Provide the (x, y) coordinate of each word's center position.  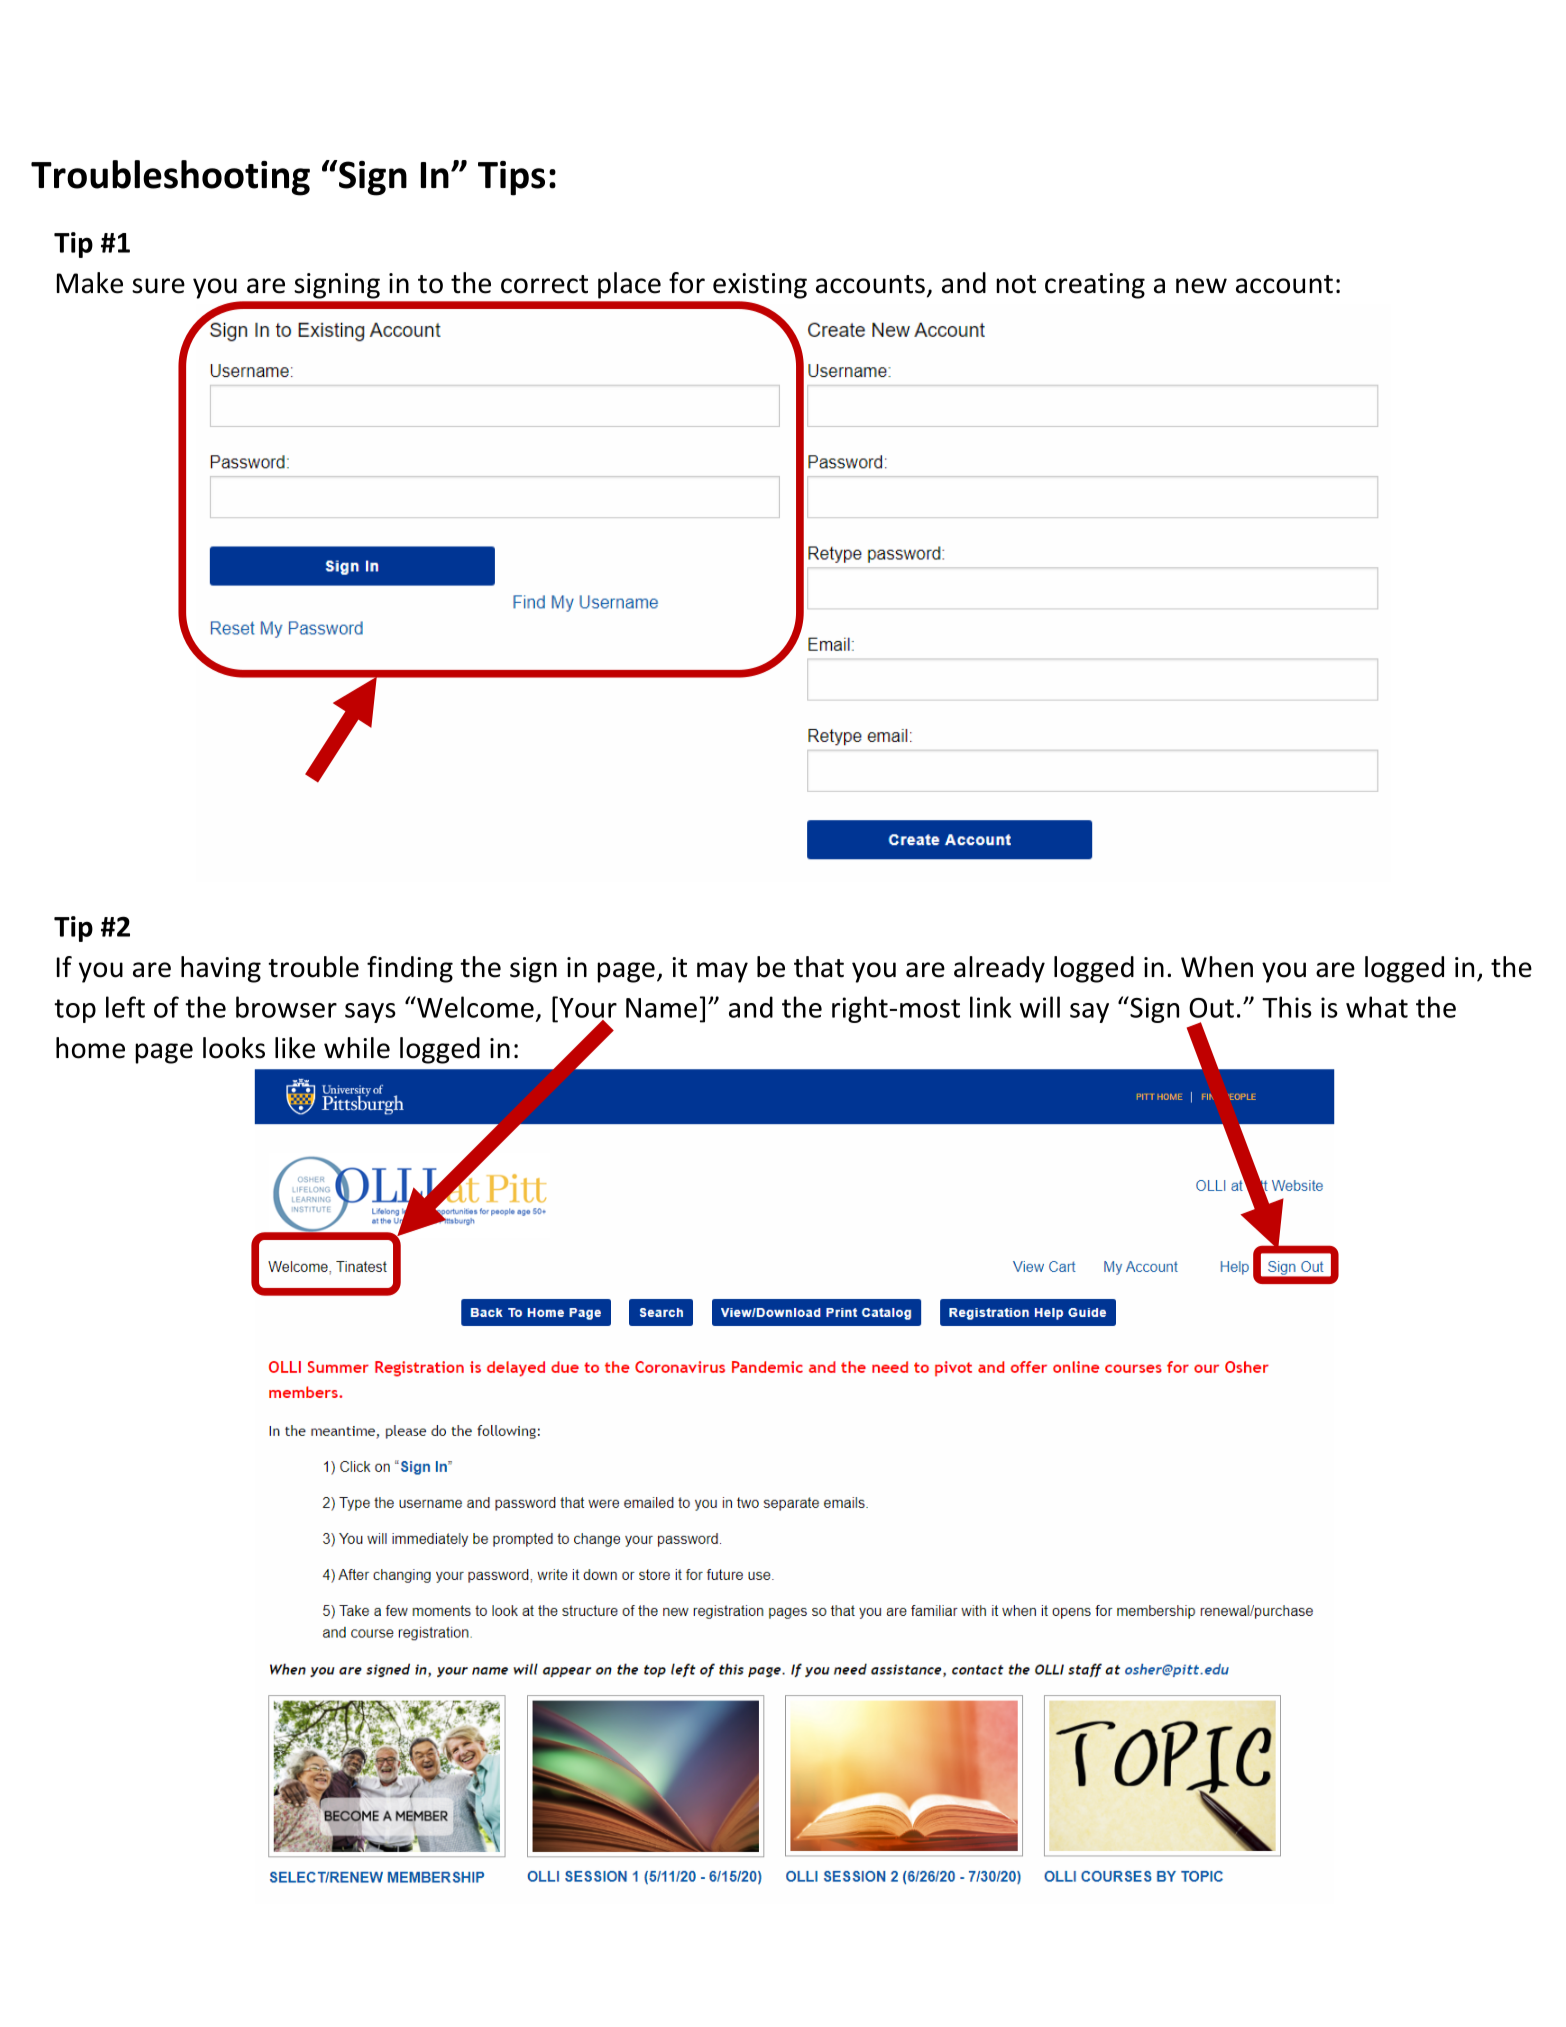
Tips (511, 178)
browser (286, 1007)
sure (158, 286)
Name (661, 1008)
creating (1095, 286)
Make (90, 283)
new (1201, 286)
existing (760, 286)
